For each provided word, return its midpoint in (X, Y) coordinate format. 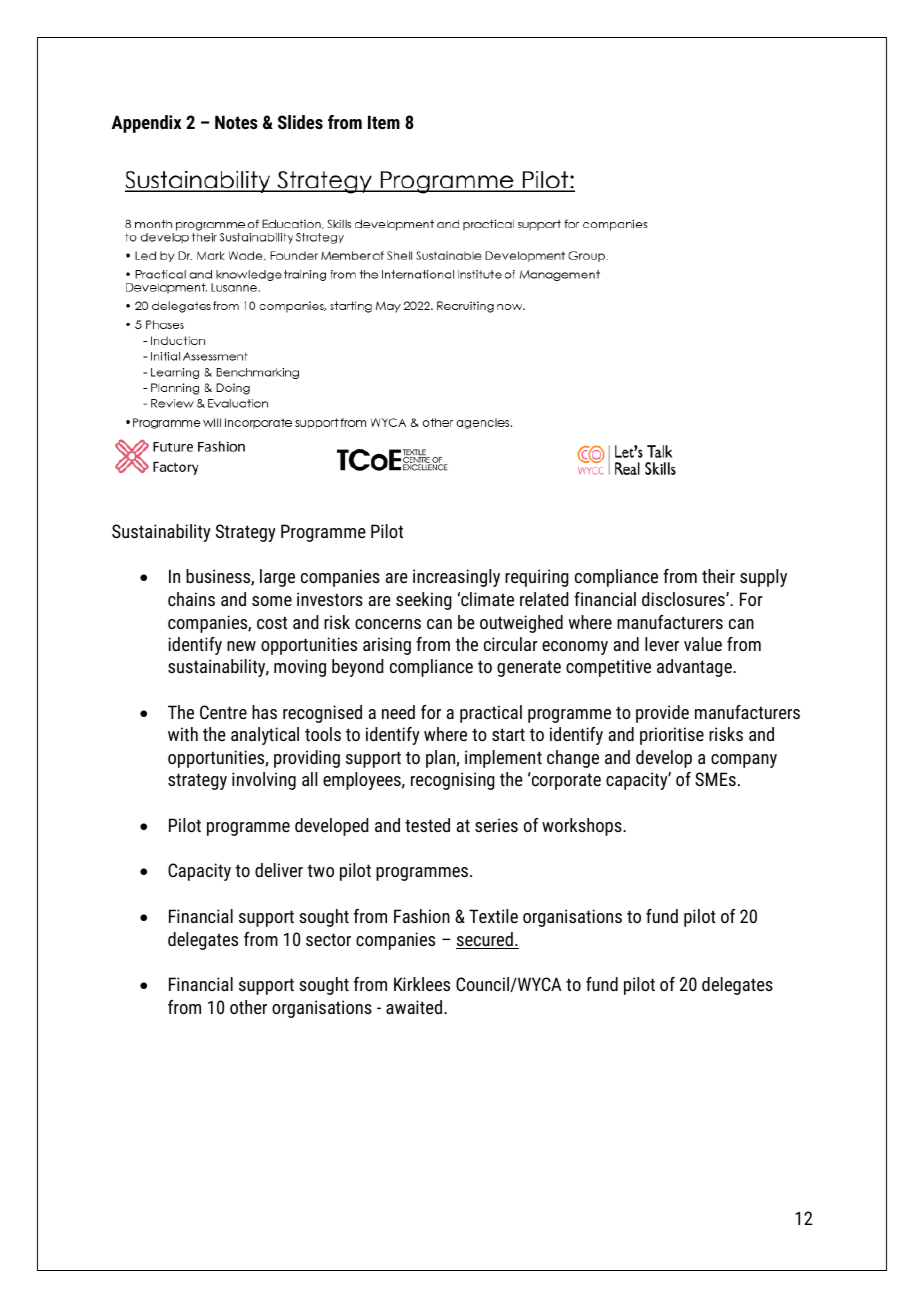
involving (264, 781)
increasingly (456, 578)
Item (384, 122)
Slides (300, 122)
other (248, 1007)
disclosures (684, 599)
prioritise (672, 736)
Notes (236, 122)
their (718, 576)
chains (191, 599)
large (277, 578)
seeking (424, 601)
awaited (414, 1007)
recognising (453, 781)
